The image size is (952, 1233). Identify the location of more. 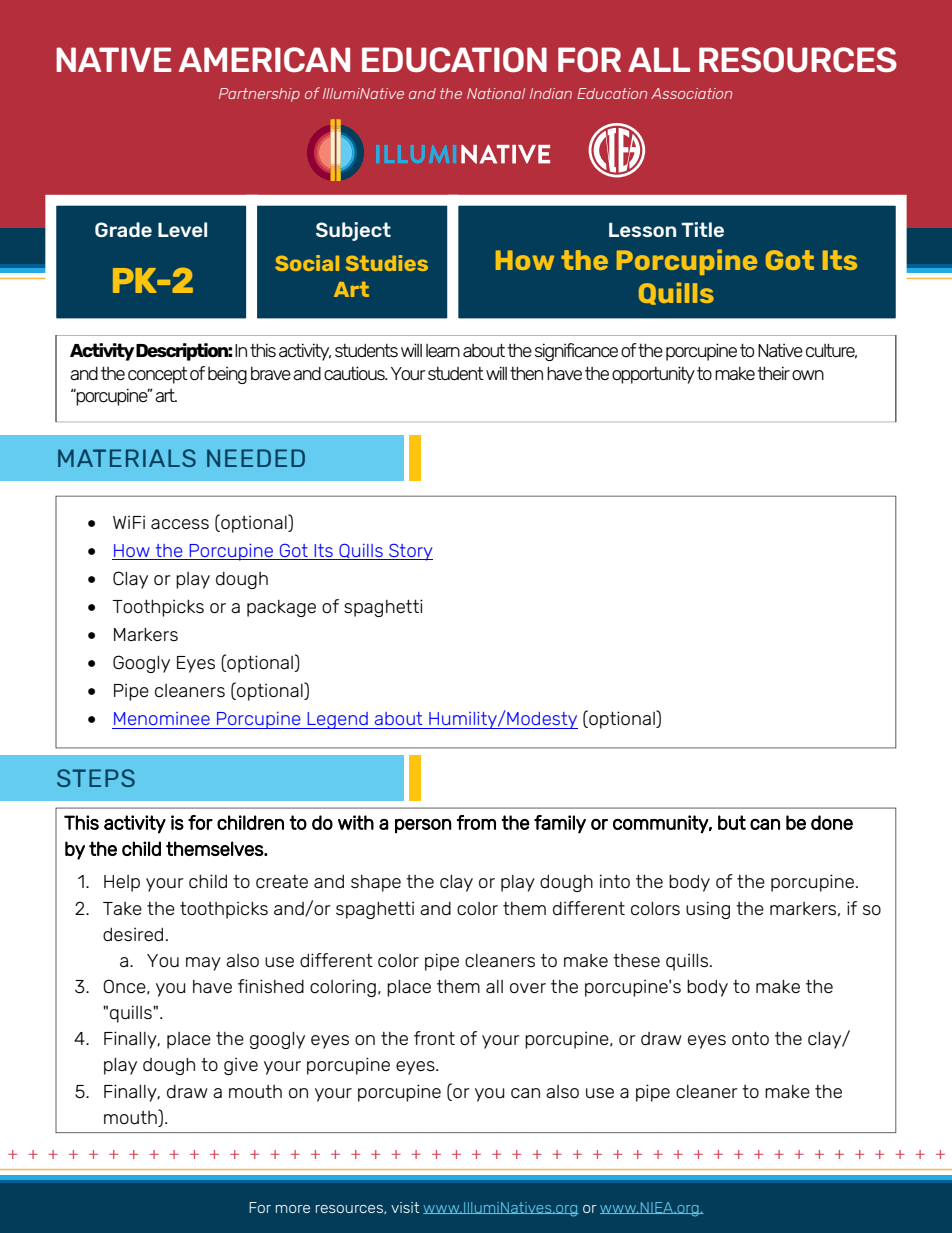
(293, 1209).
